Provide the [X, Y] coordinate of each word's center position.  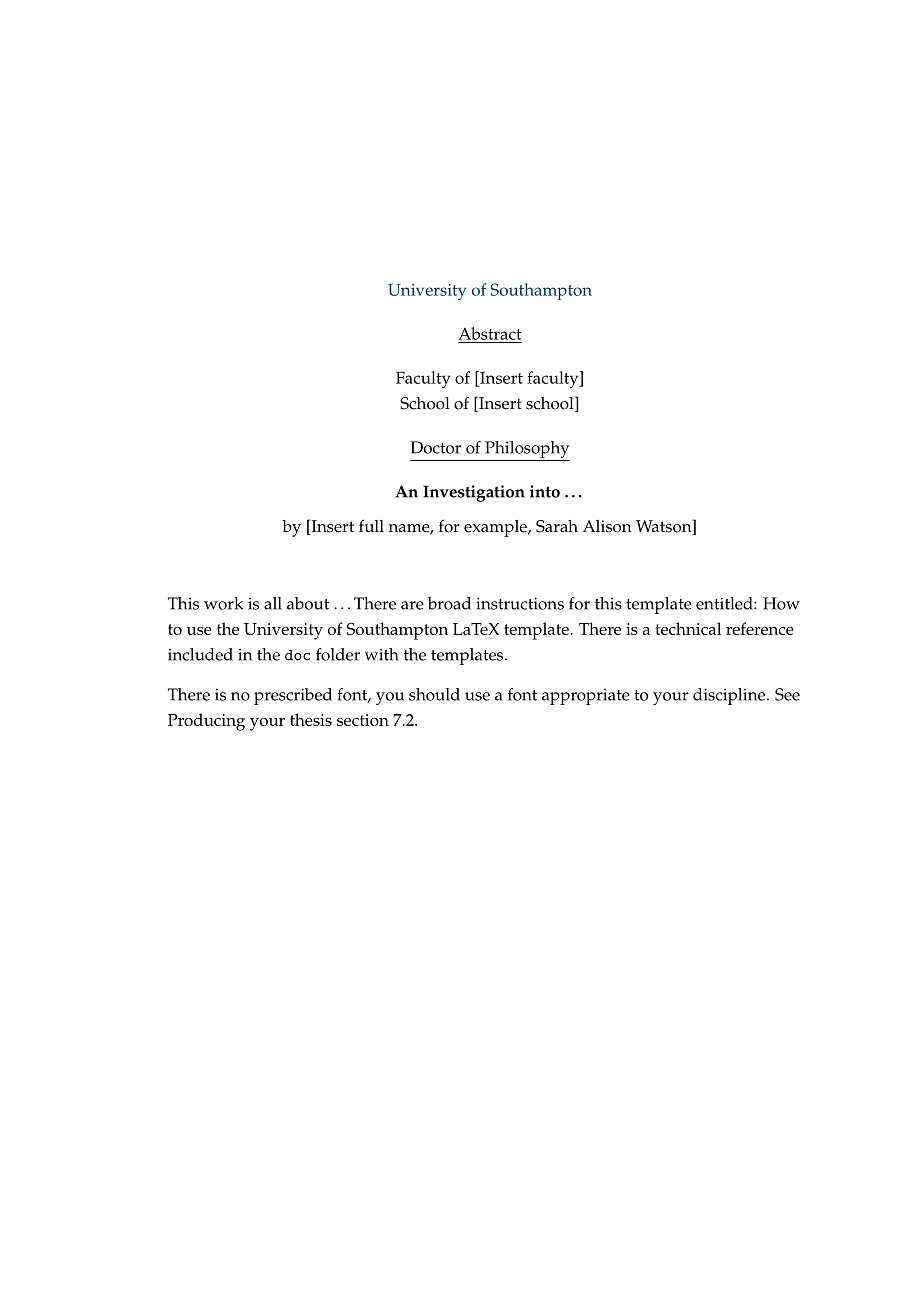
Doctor [436, 447]
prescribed [293, 696]
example [496, 528]
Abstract [490, 333]
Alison [607, 526]
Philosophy [527, 449]
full [371, 525]
